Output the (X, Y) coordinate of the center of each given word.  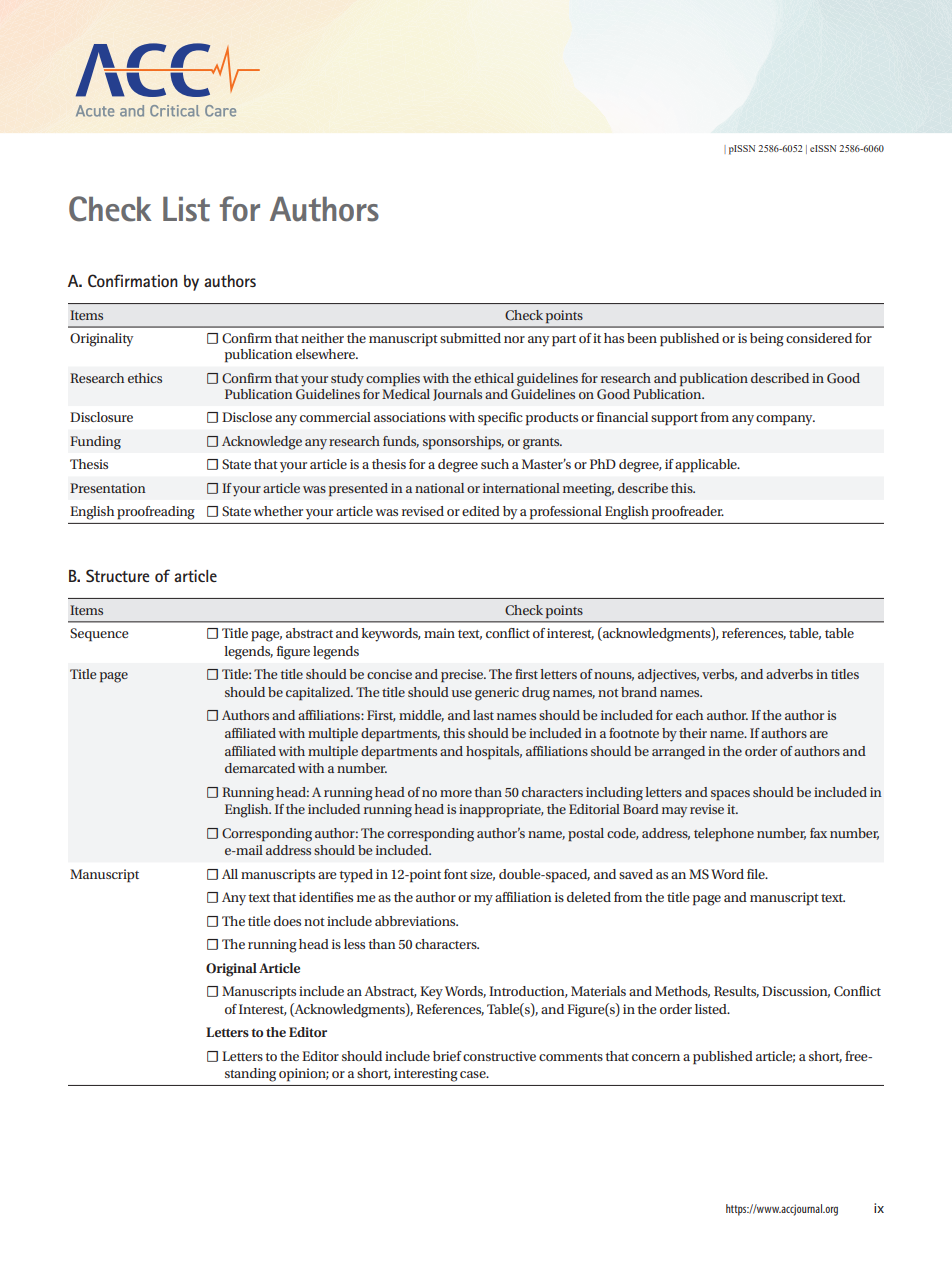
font (456, 874)
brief (447, 1056)
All (230, 874)
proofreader (688, 512)
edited (481, 511)
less (354, 944)
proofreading (155, 513)
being (767, 340)
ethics (145, 378)
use (462, 693)
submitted (470, 338)
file (757, 874)
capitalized (319, 694)
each (689, 715)
